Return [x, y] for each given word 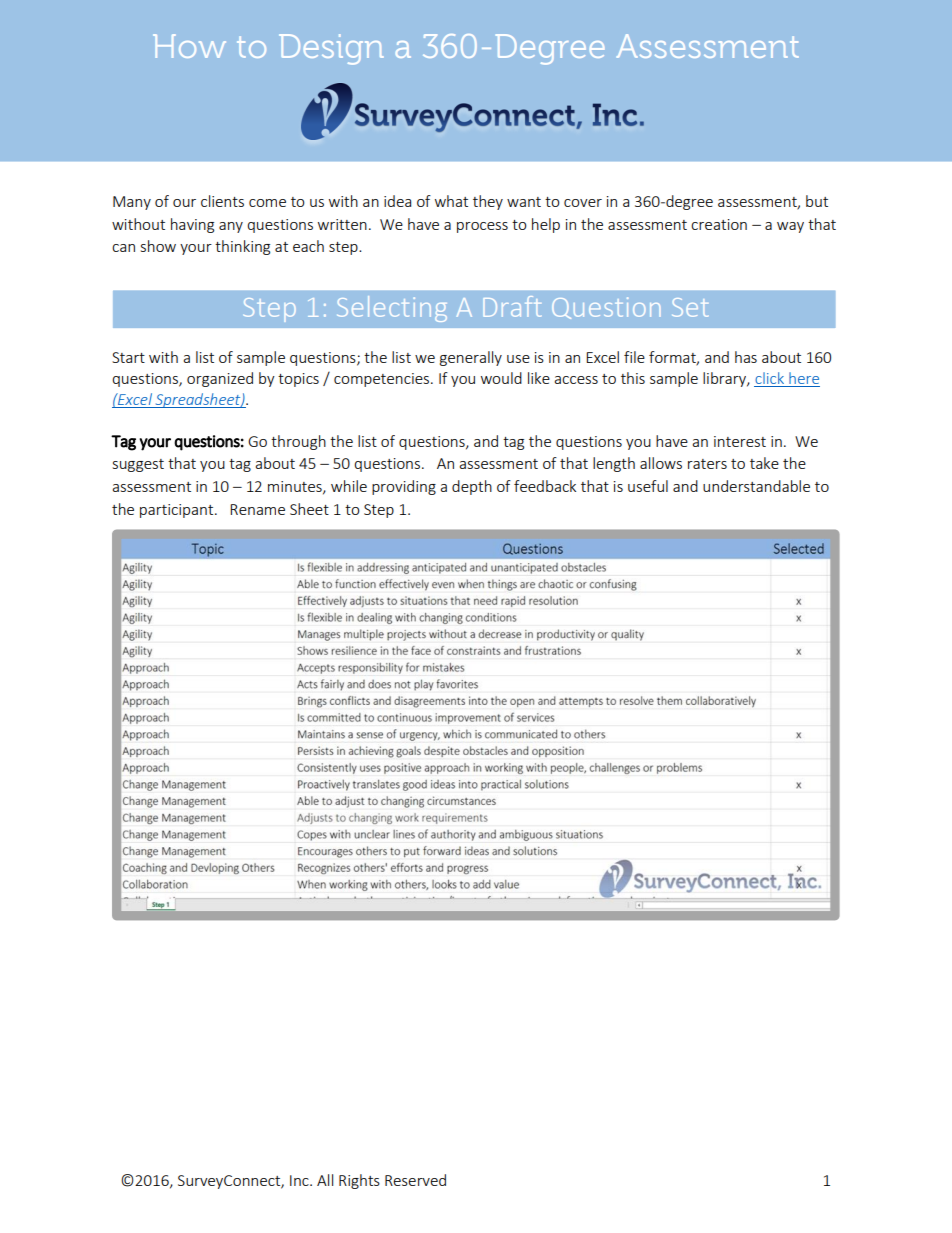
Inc [300, 1180]
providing [404, 487]
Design [331, 49]
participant [178, 511]
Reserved [415, 1180]
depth [472, 487]
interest [740, 441]
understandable [756, 486]
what [451, 201]
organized [220, 379]
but [817, 201]
